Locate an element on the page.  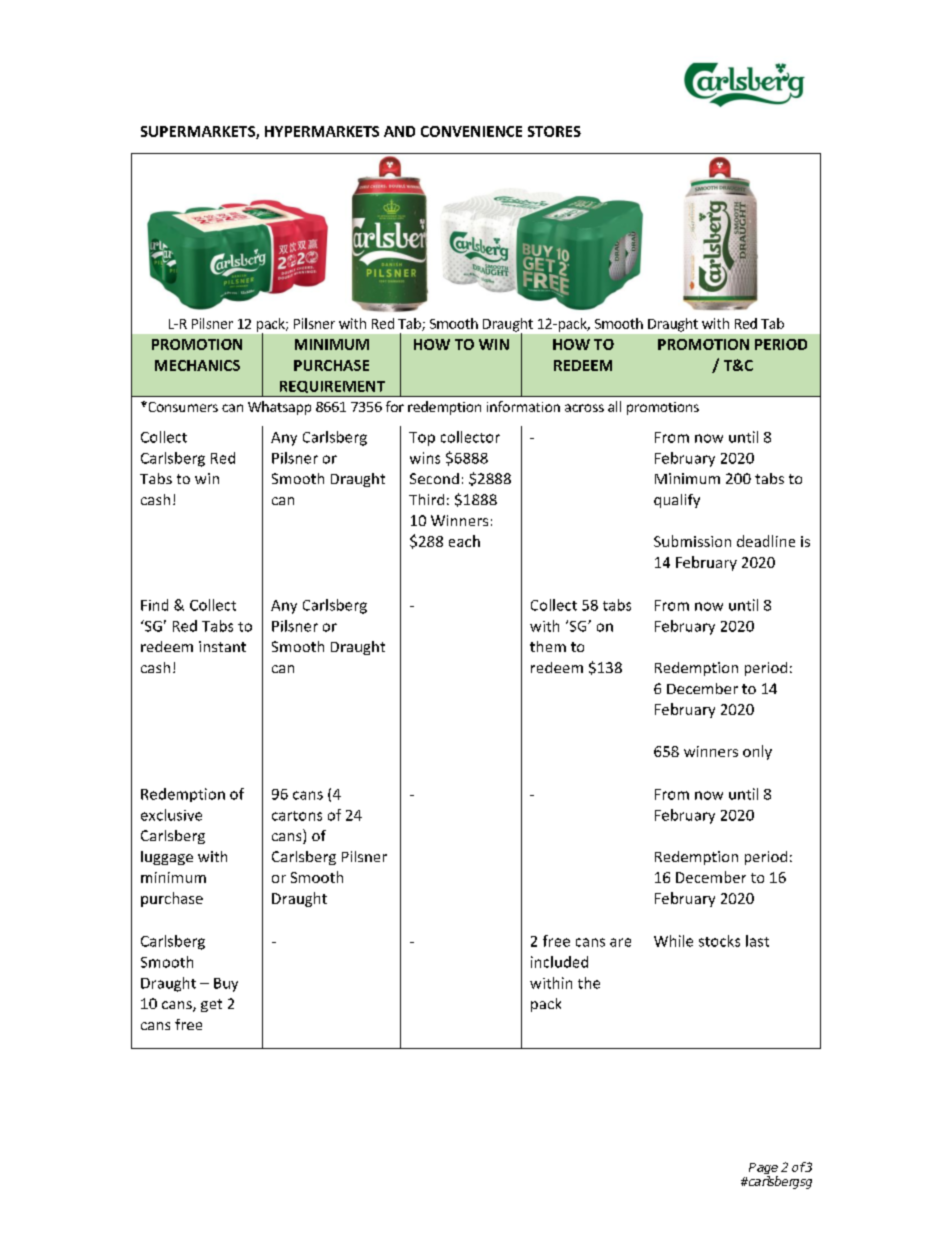
included is located at coordinates (559, 962).
